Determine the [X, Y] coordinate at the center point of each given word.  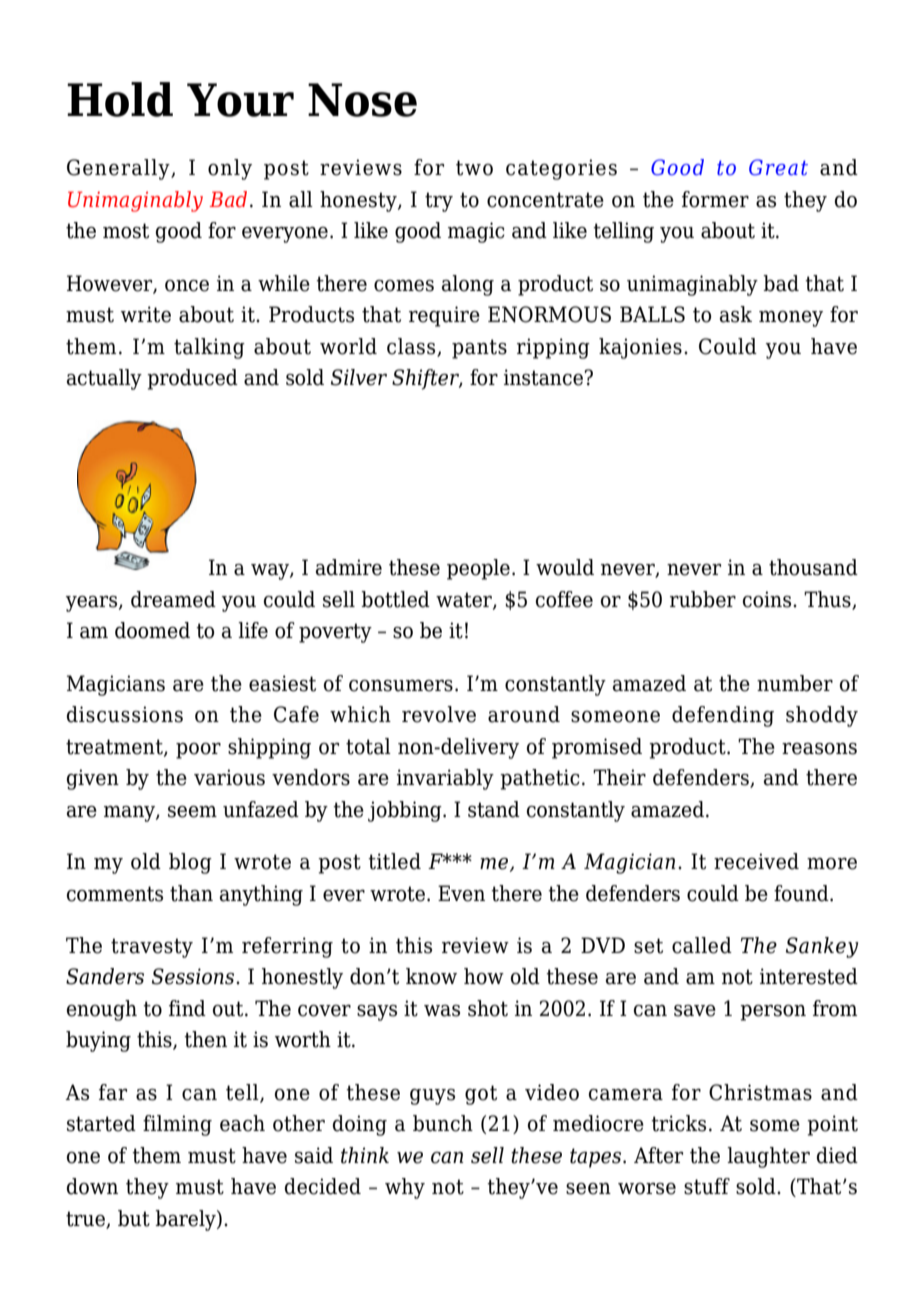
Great [778, 167]
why [405, 1188]
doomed [152, 630]
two [474, 168]
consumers [401, 686]
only [230, 169]
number [795, 683]
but [134, 1218]
